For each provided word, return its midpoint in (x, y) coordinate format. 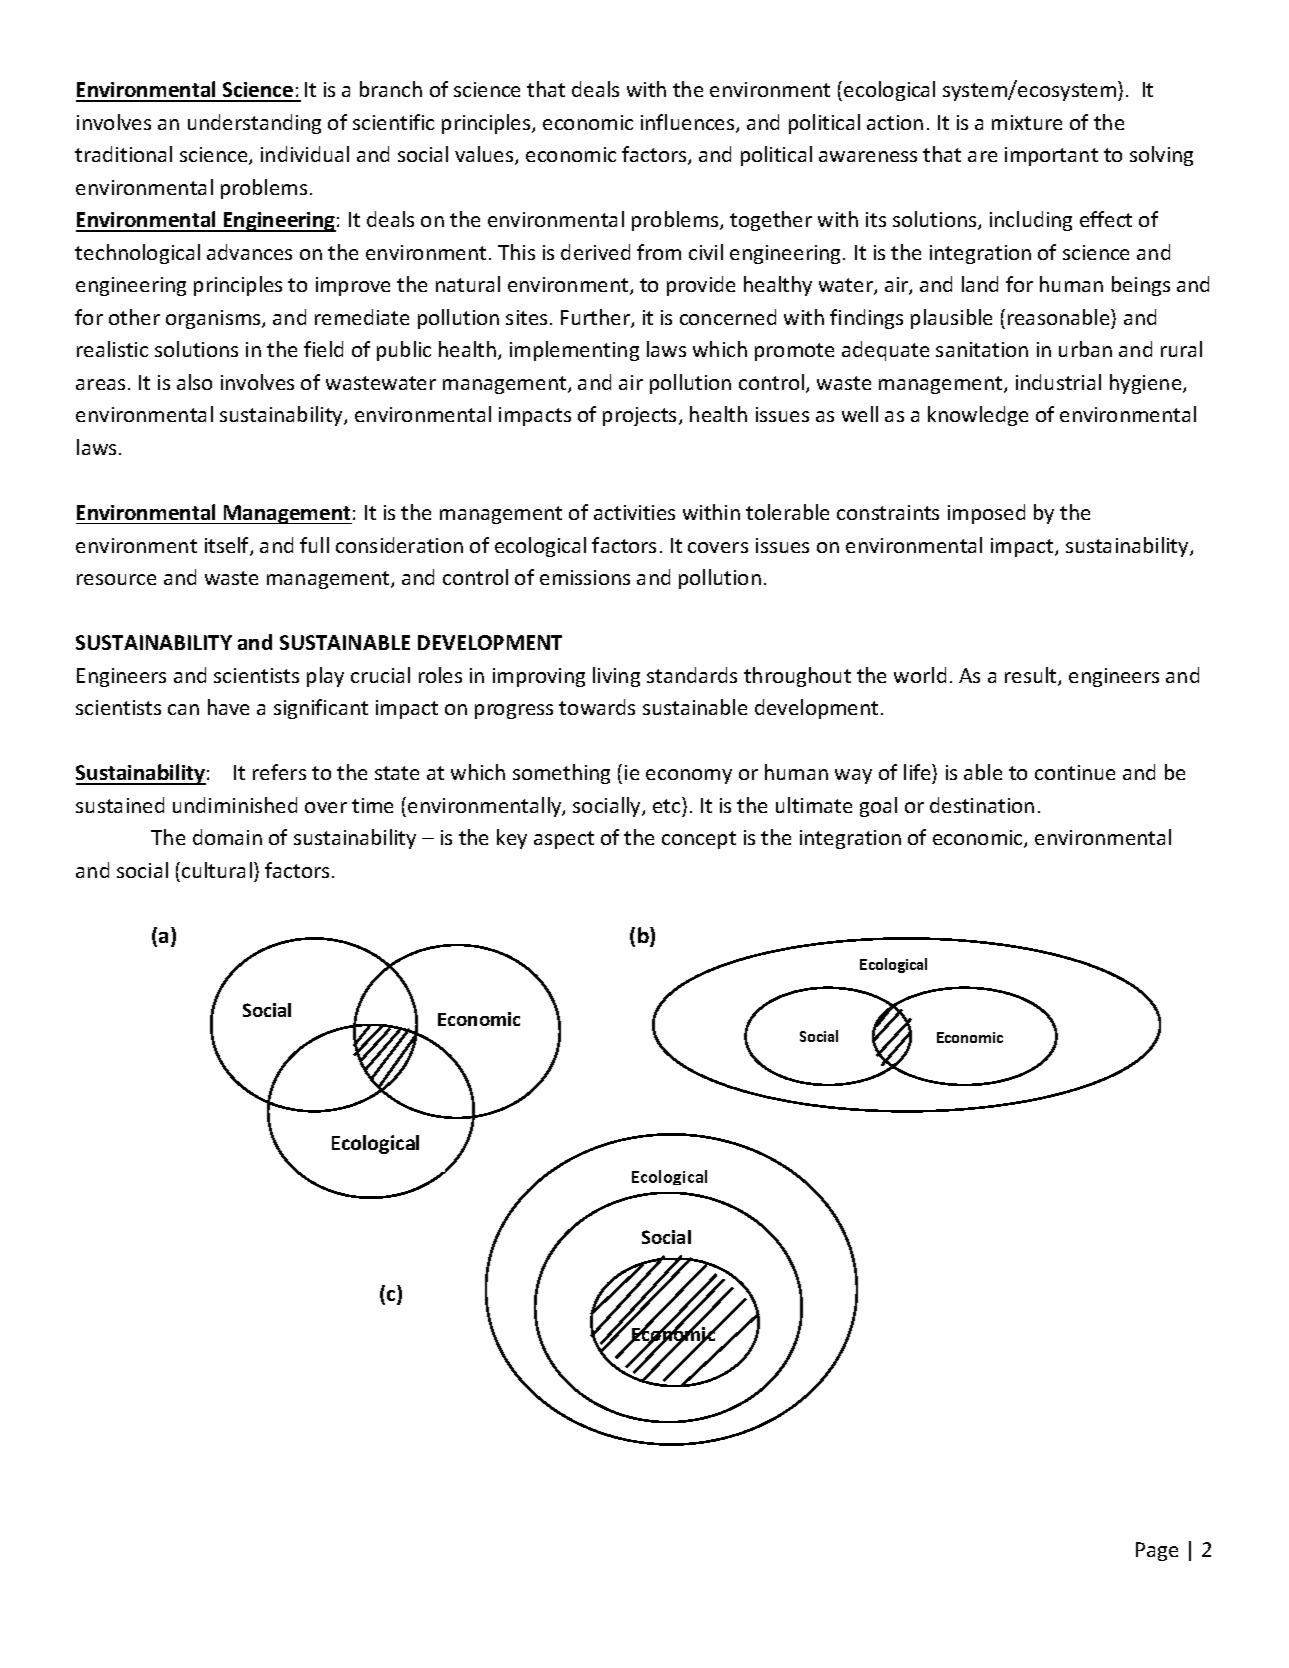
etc (668, 805)
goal (878, 807)
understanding (254, 124)
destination (982, 805)
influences (689, 123)
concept (699, 840)
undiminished (235, 805)
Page (1157, 1551)
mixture (1027, 122)
